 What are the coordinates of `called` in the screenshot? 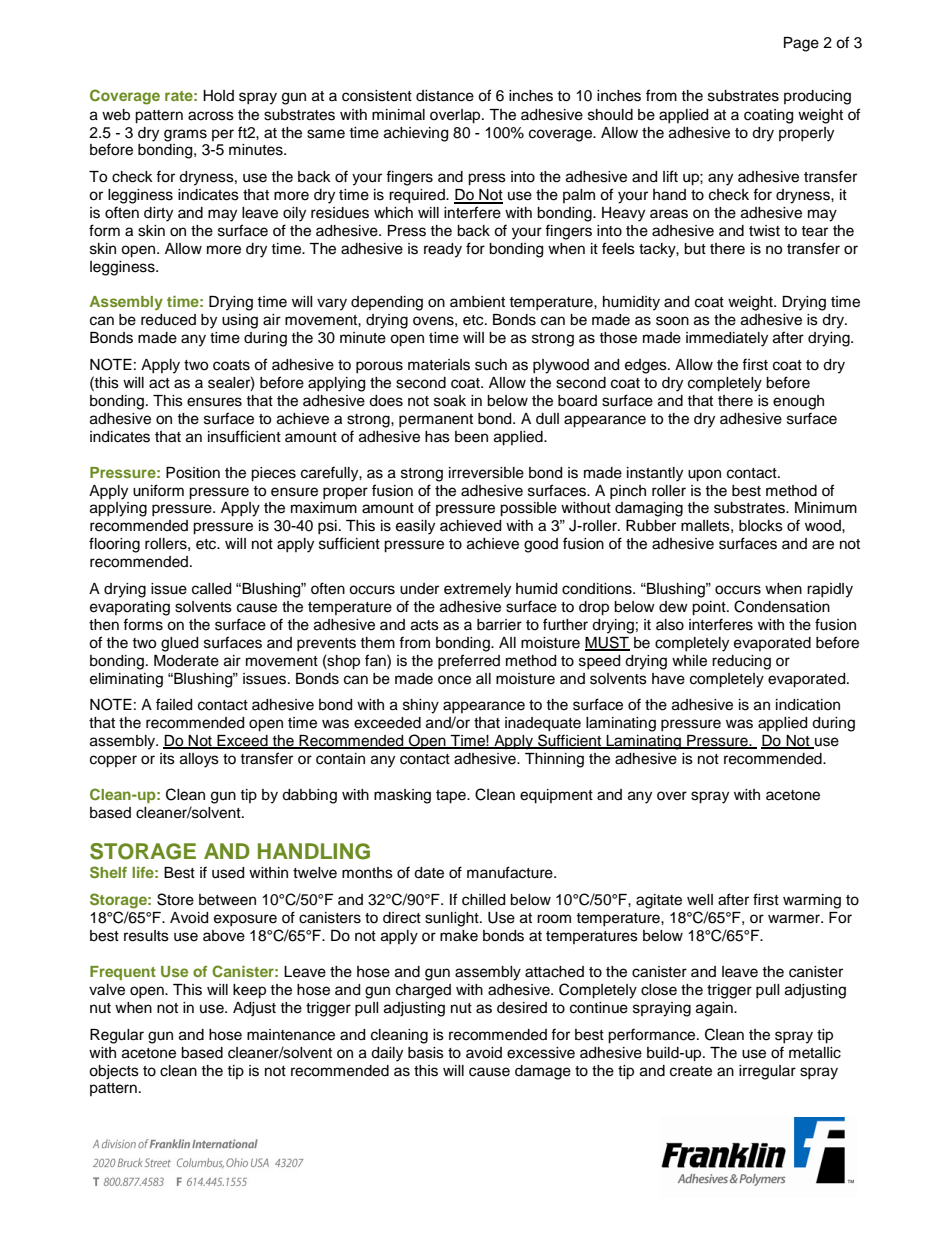 It's located at (211, 589).
